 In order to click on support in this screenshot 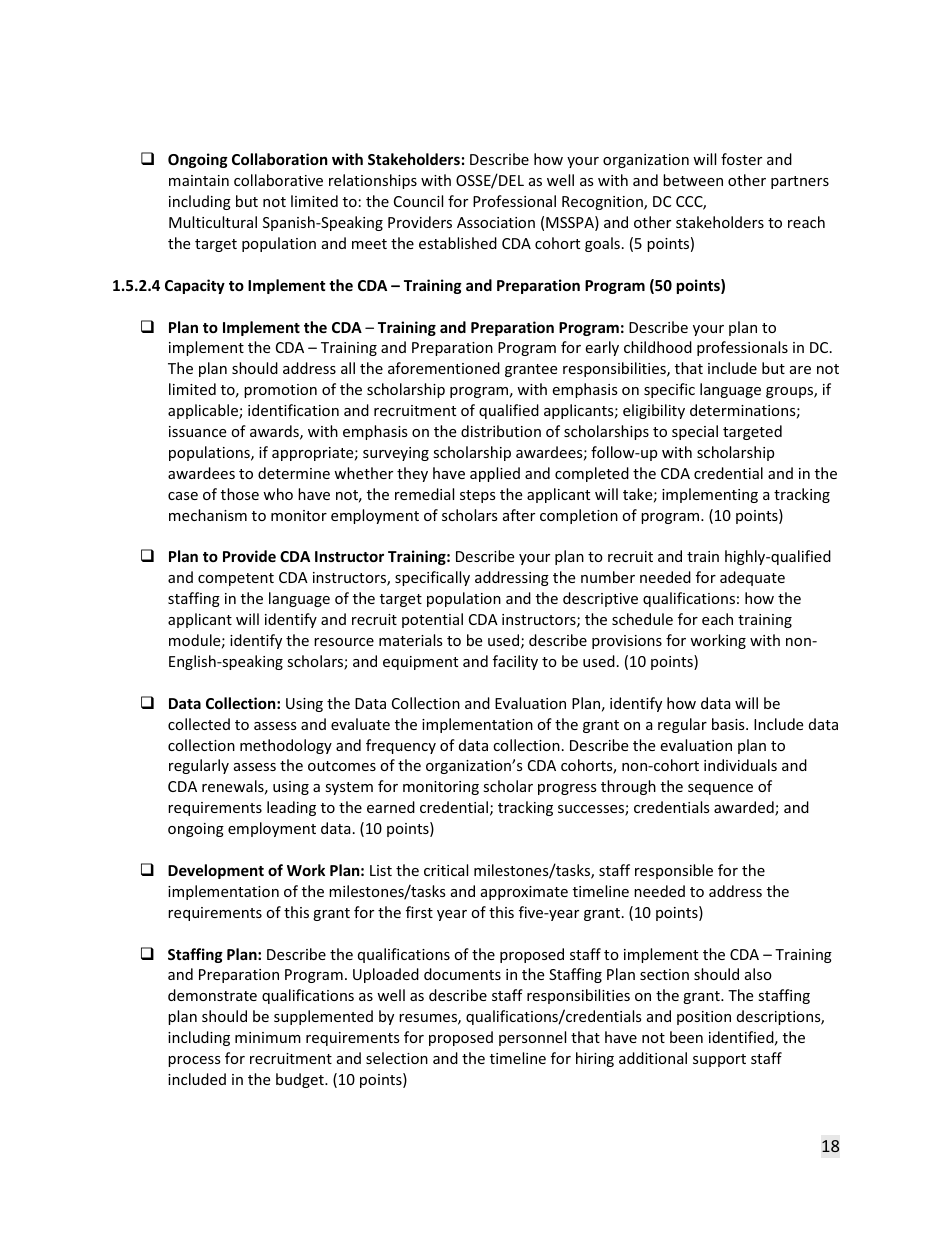, I will do `click(719, 1060)`.
